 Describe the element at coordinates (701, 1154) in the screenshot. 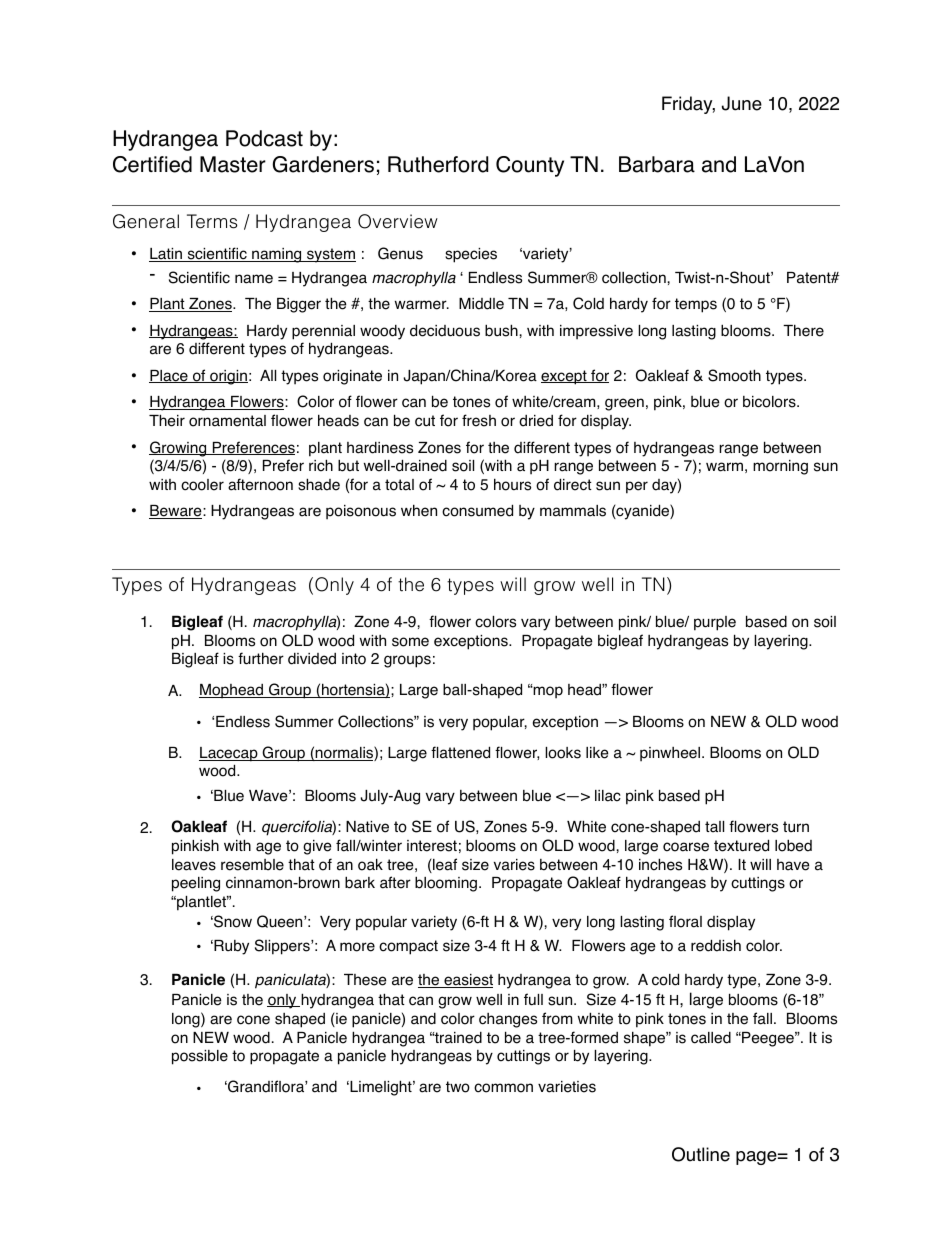

I see `Outline` at that location.
